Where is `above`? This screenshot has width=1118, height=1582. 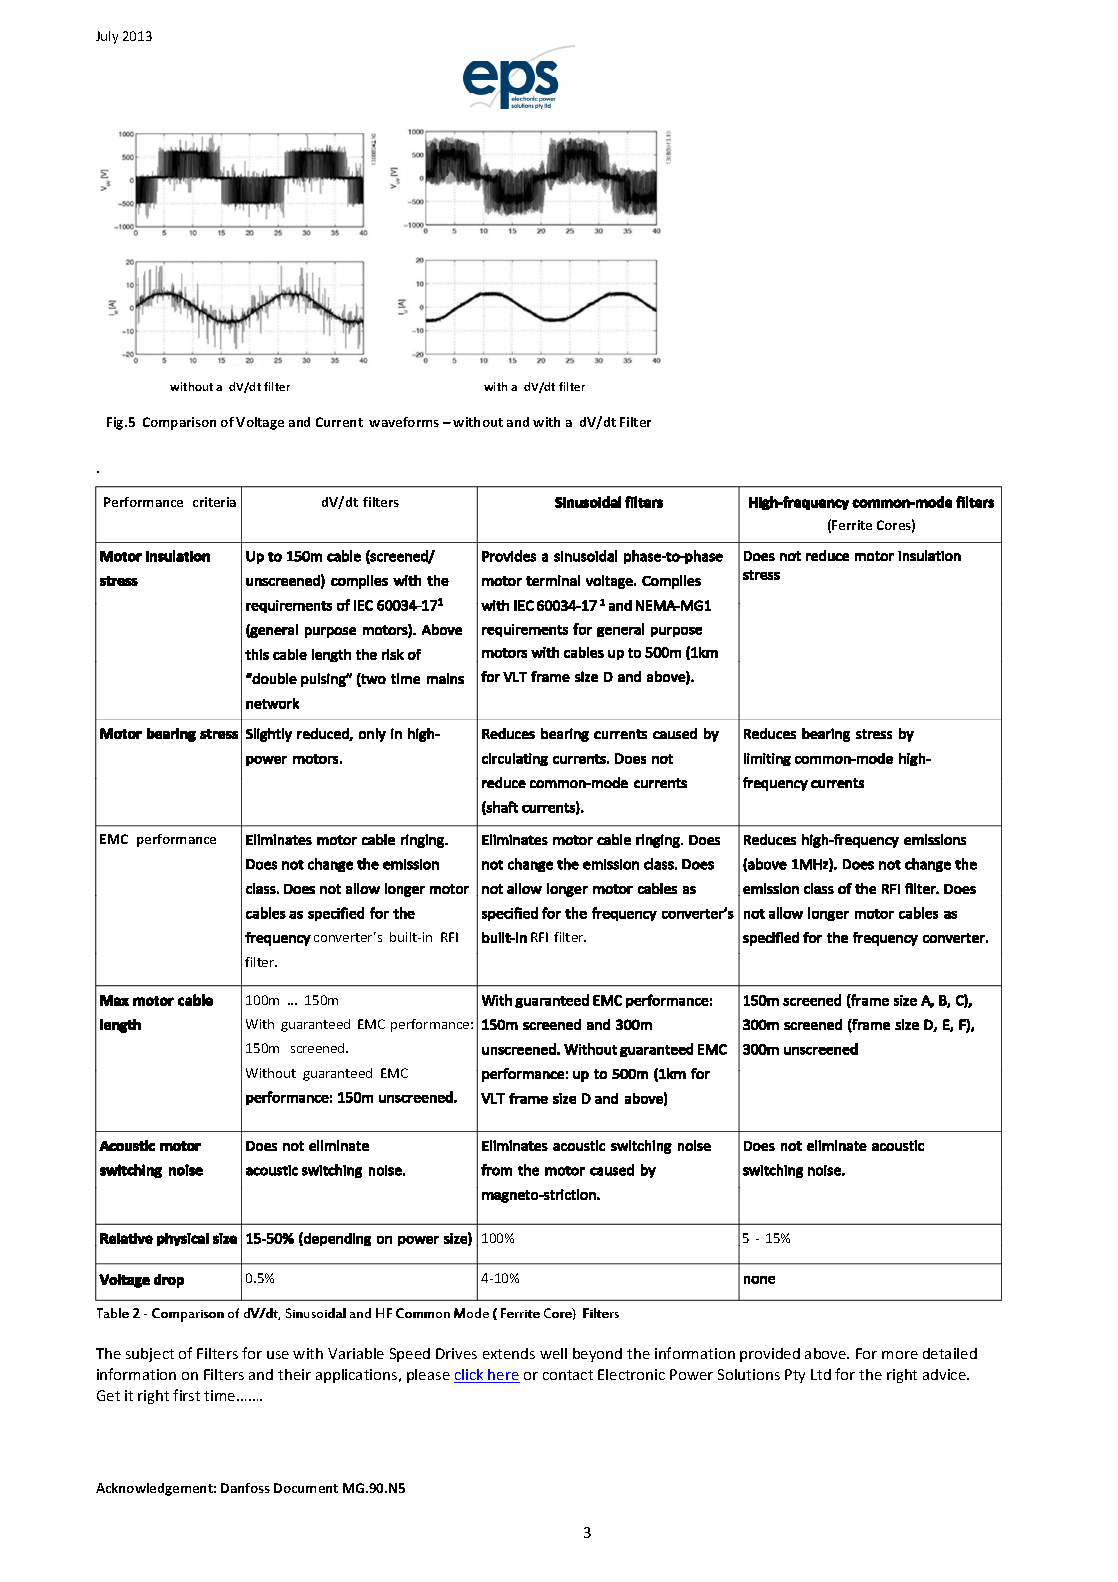 above is located at coordinates (827, 1353).
